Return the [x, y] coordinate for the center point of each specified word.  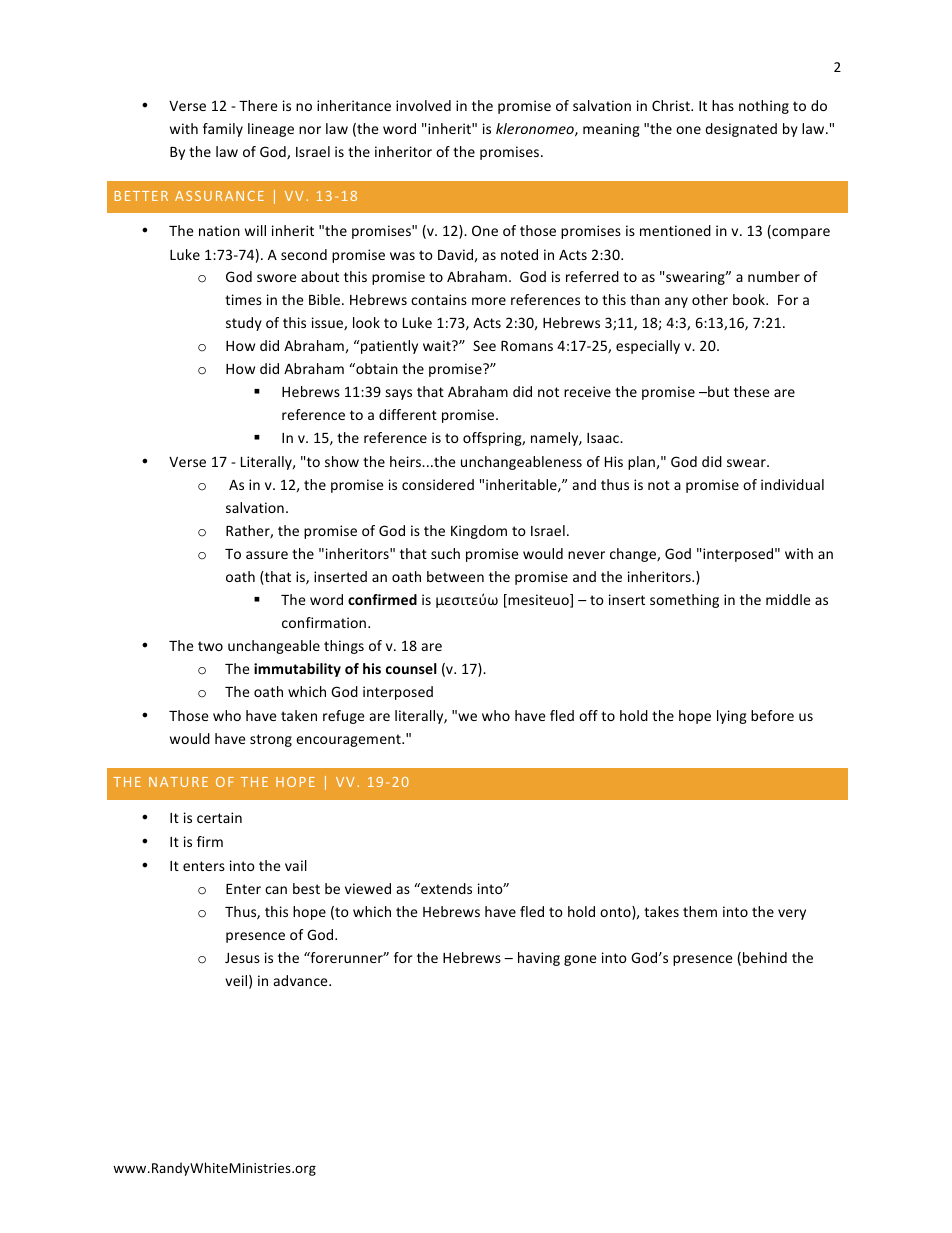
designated [741, 130]
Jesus [242, 958]
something [684, 601]
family [223, 130]
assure [267, 555]
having [539, 959]
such [445, 553]
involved [423, 105]
